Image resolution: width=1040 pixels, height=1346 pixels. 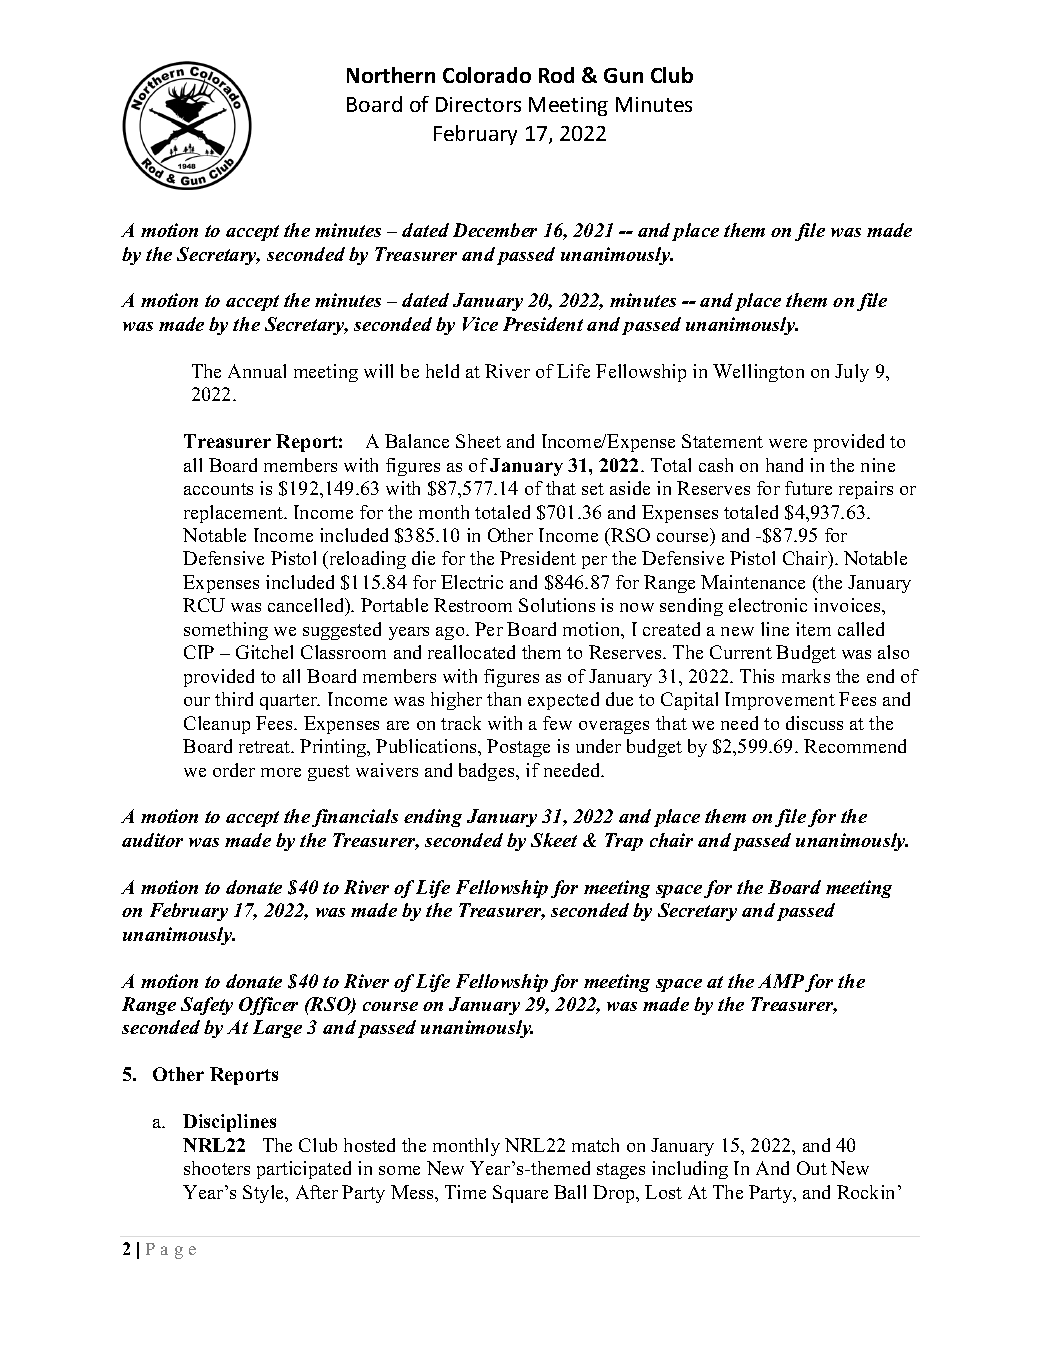 What do you see at coordinates (218, 489) in the page?
I see `accounts` at bounding box center [218, 489].
